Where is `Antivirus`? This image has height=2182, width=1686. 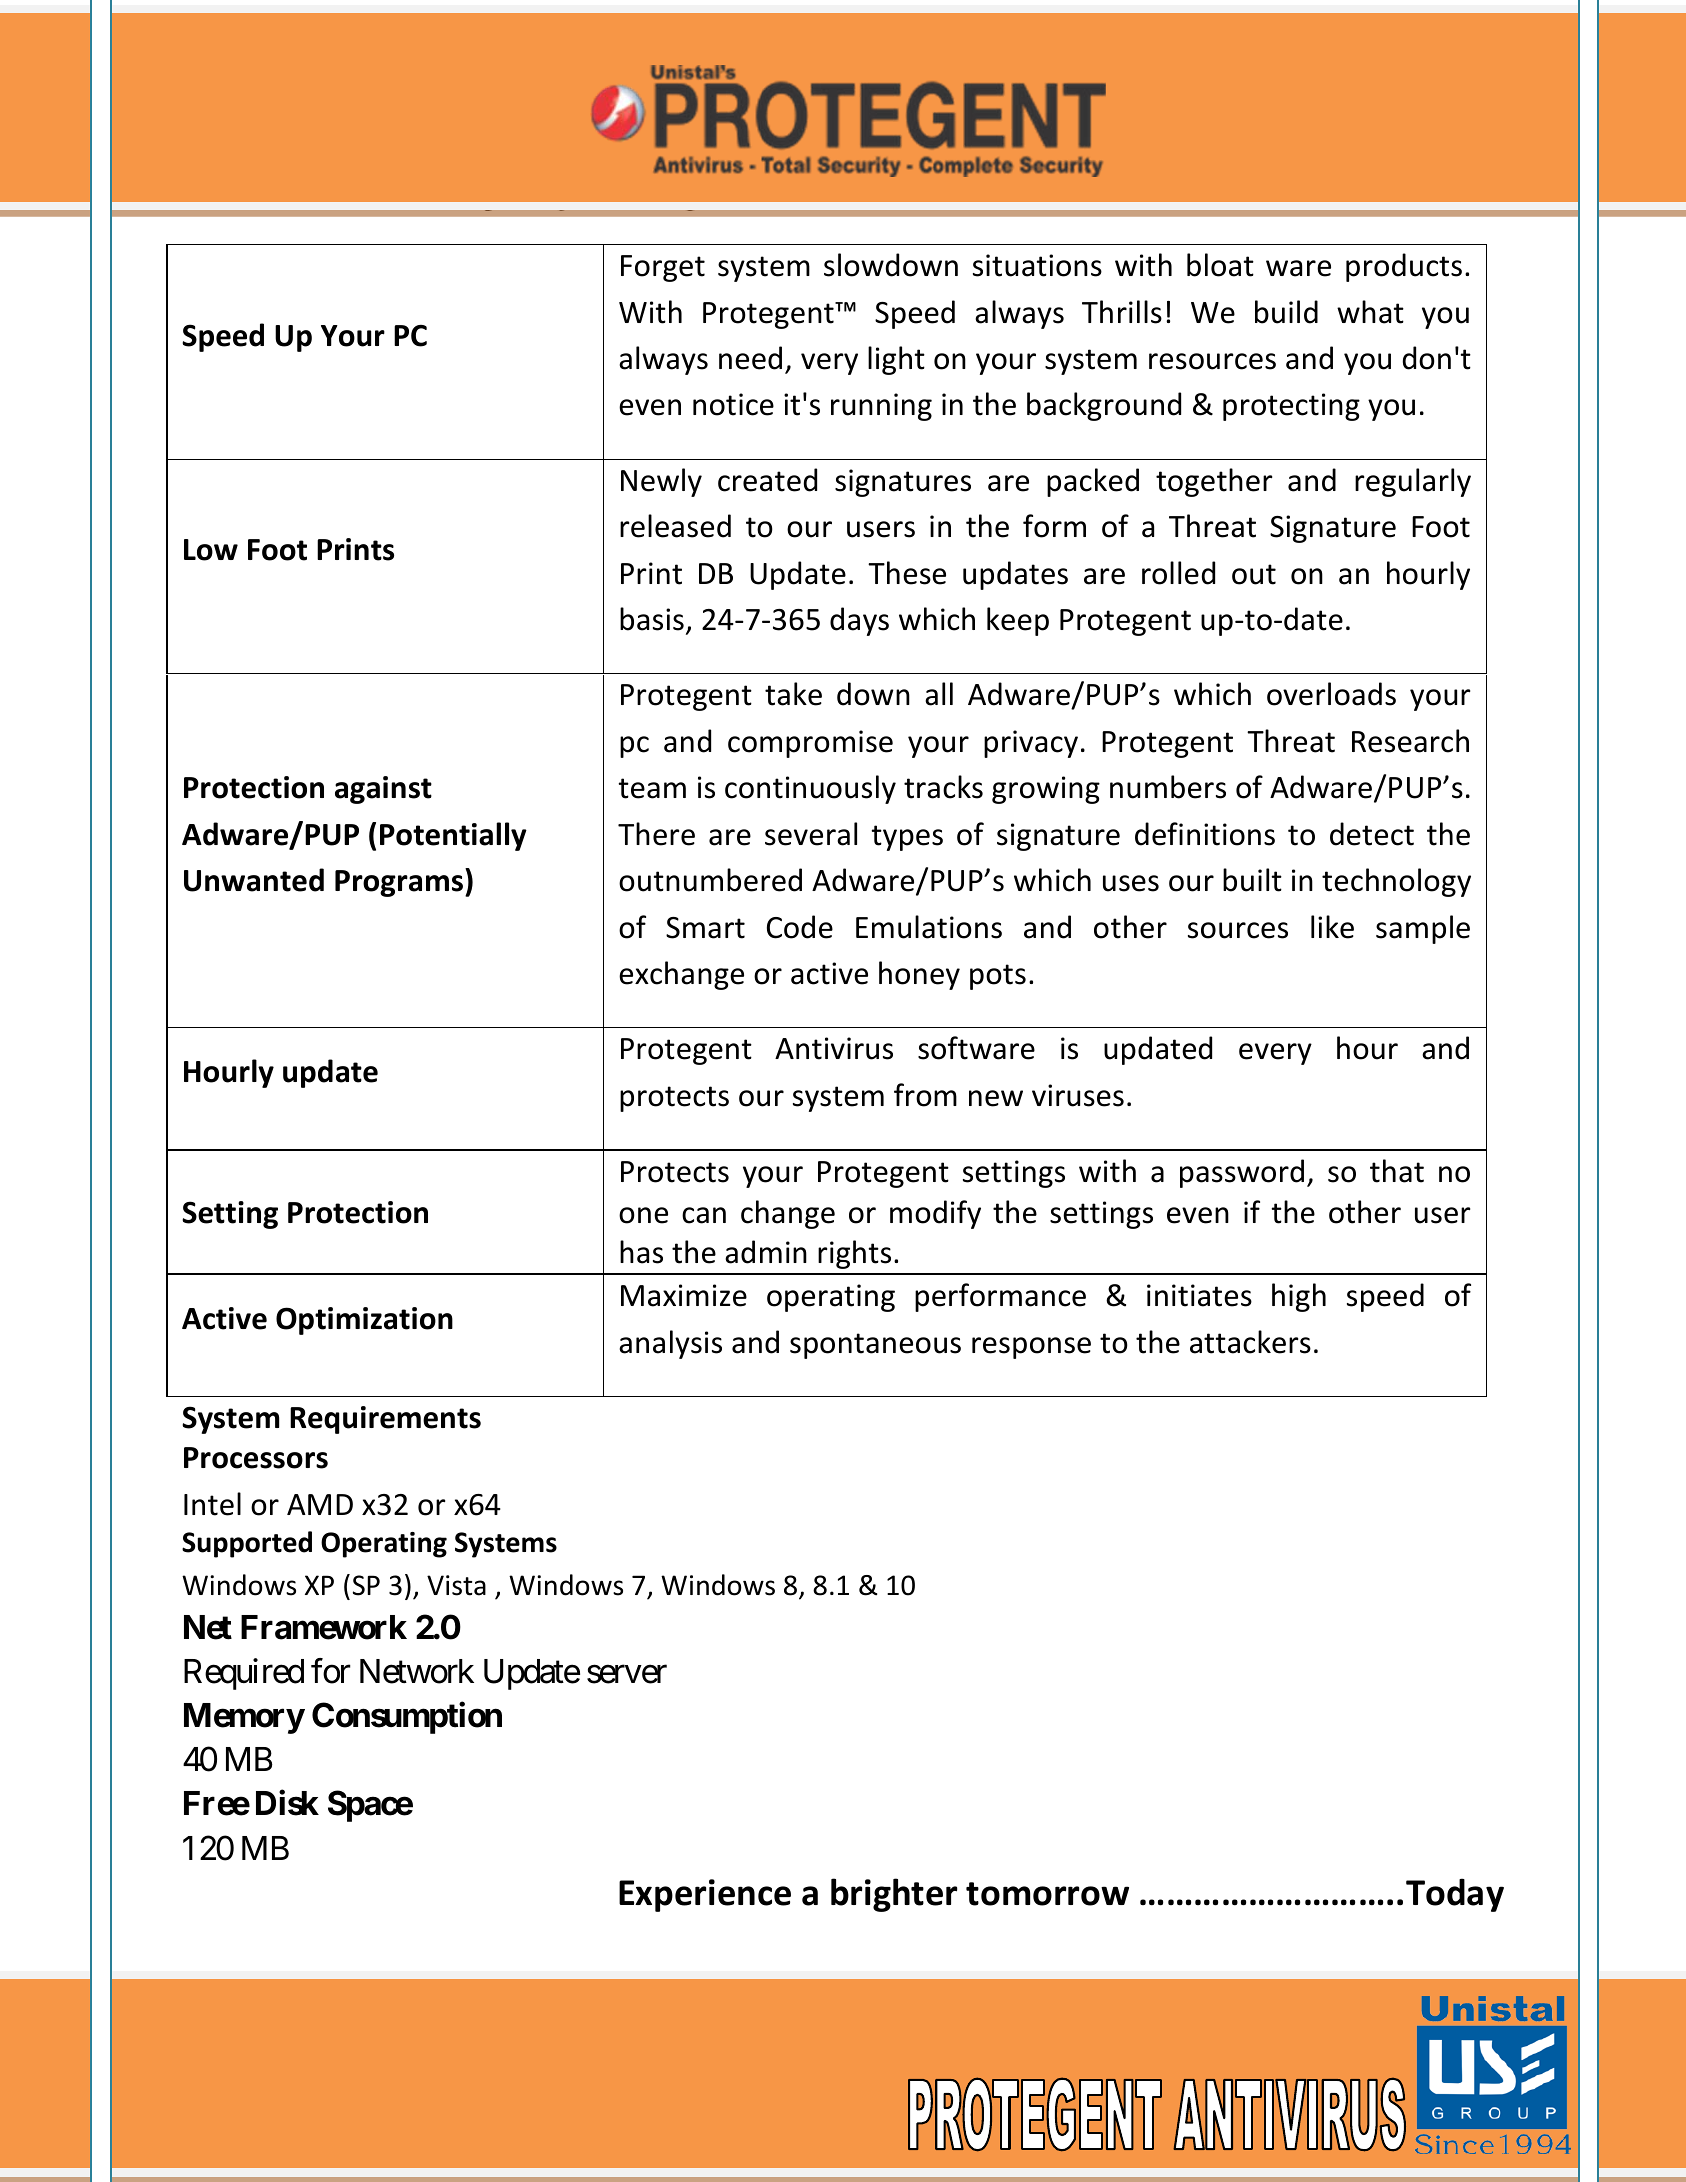
Antivirus is located at coordinates (834, 1048).
